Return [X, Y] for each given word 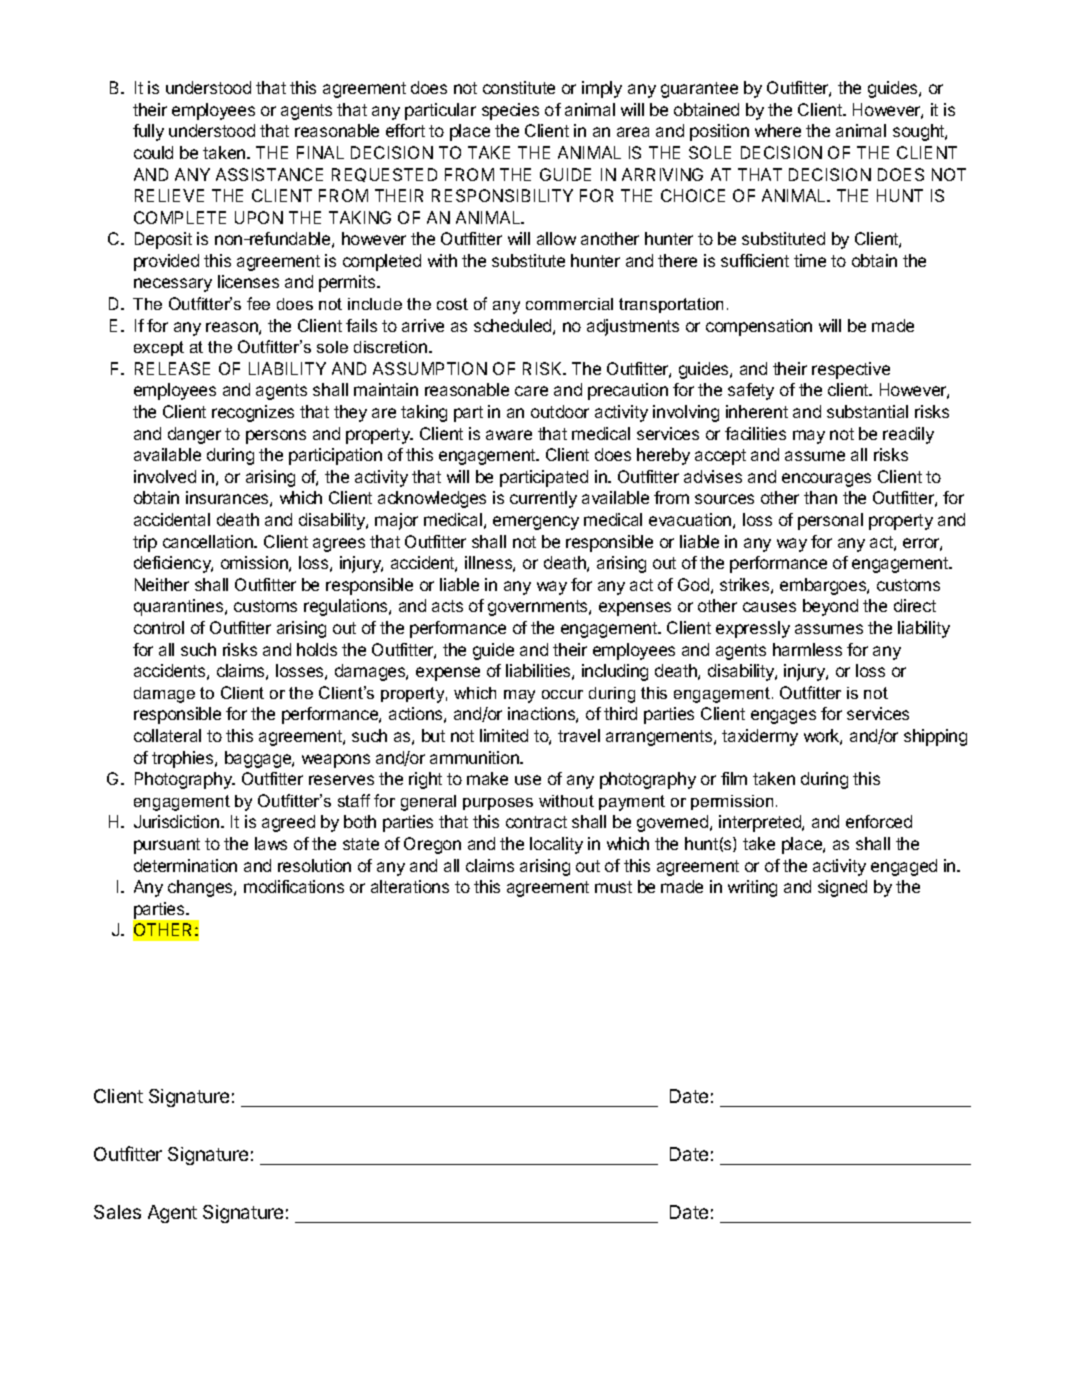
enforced [879, 821]
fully [148, 132]
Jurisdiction [176, 821]
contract [536, 822]
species [510, 111]
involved [165, 476]
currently [543, 499]
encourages [826, 480]
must [613, 887]
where [778, 130]
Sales [117, 1212]
